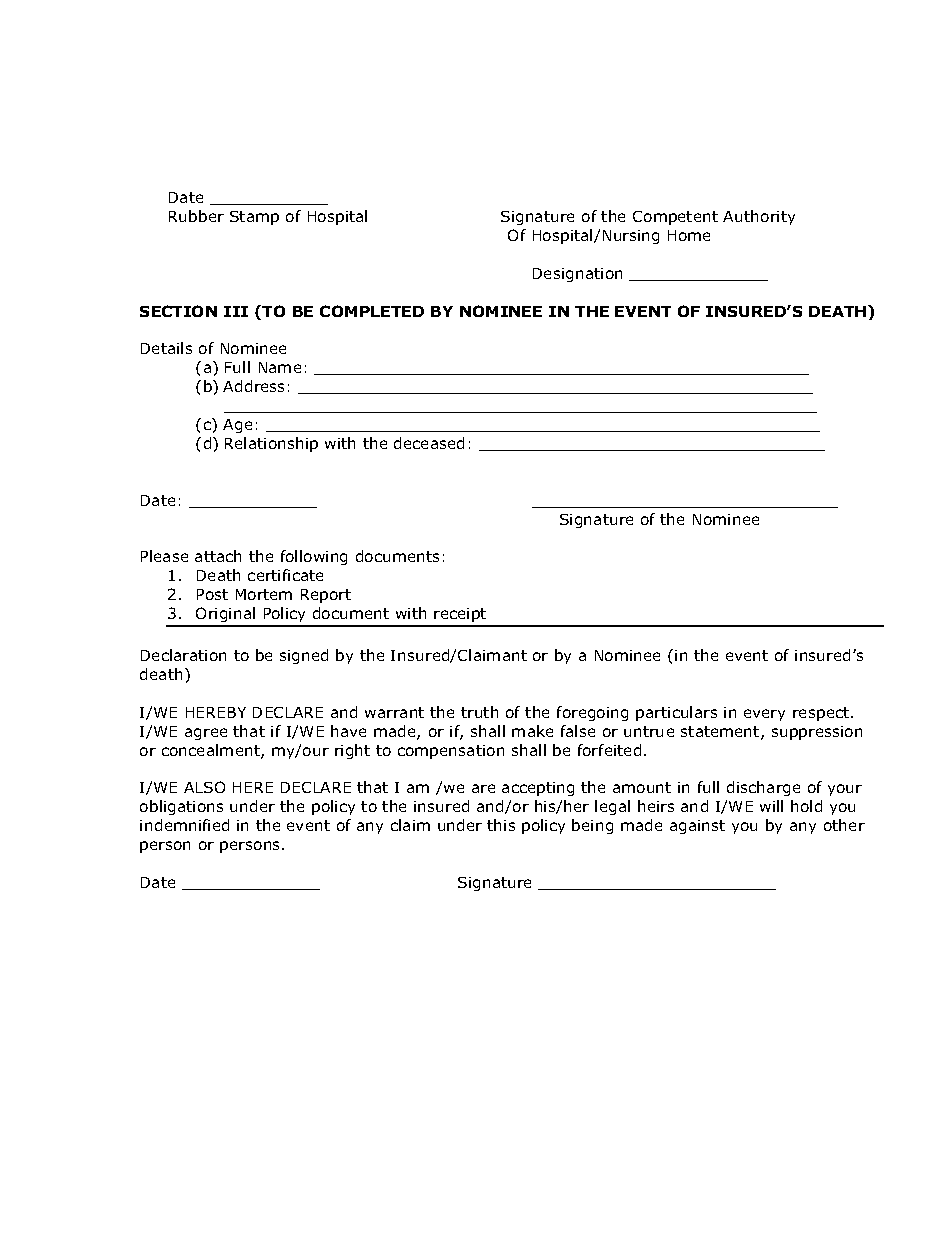 The height and width of the screenshot is (1233, 952). Describe the element at coordinates (429, 443) in the screenshot. I see `deceased` at that location.
